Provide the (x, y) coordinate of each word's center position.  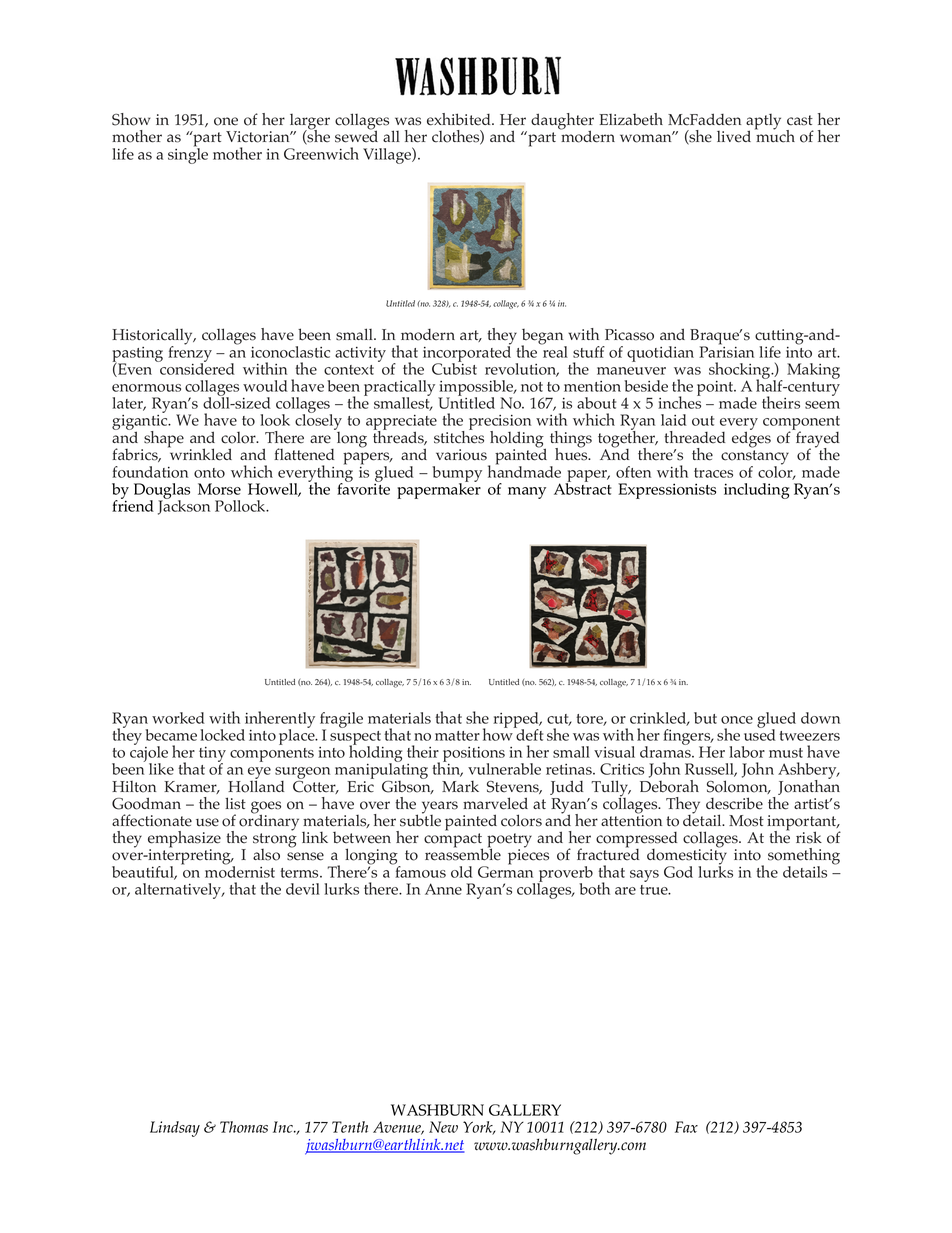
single (188, 155)
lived (734, 136)
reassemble (463, 854)
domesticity (687, 857)
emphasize (184, 840)
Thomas (244, 1127)
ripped (517, 721)
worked (178, 718)
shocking (741, 372)
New (443, 1127)
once (737, 720)
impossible (477, 389)
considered (196, 368)
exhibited (460, 119)
